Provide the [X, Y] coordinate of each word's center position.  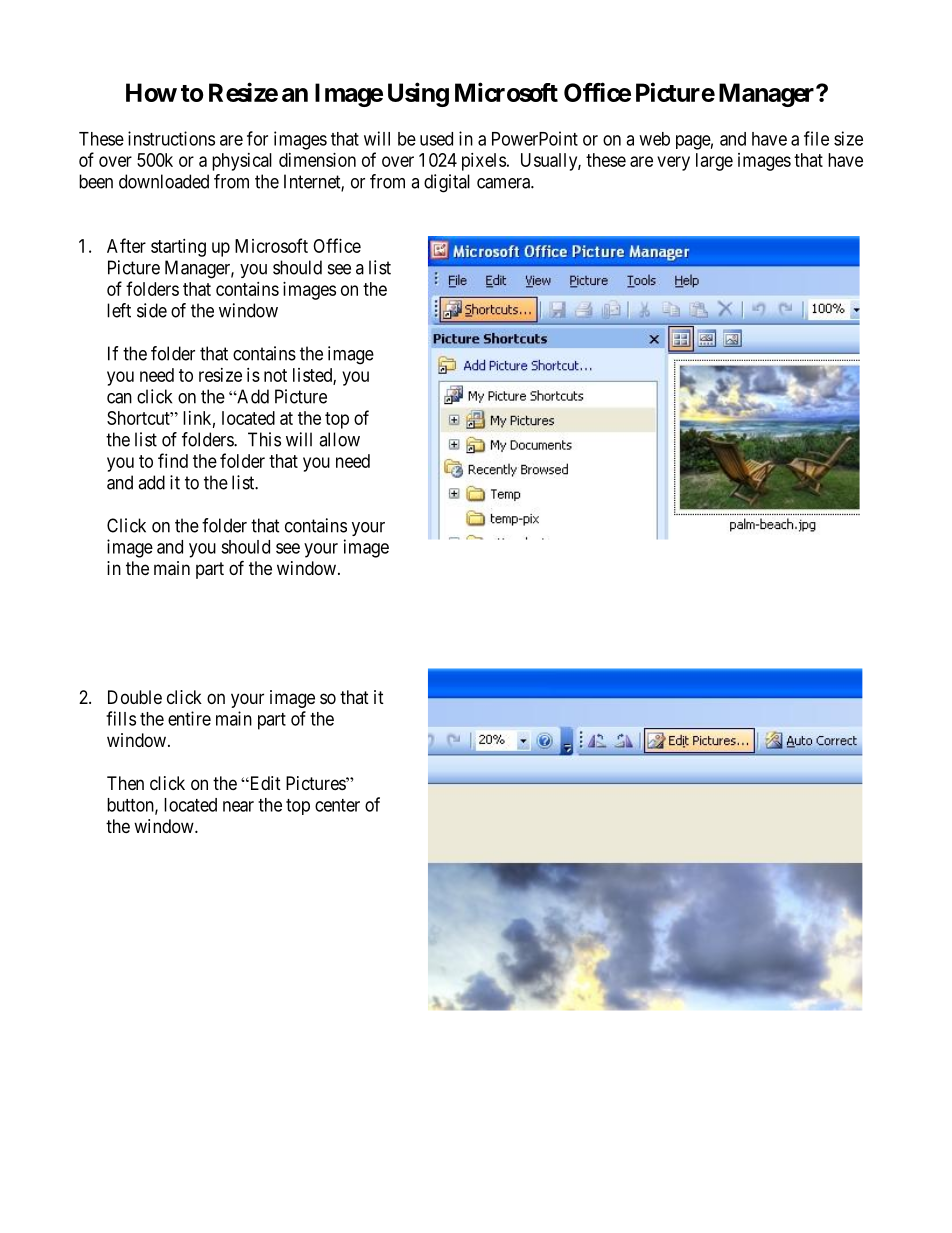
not [275, 375]
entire [189, 718]
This [264, 439]
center [337, 805]
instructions [171, 138]
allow [339, 439]
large [714, 162]
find [173, 460]
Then [125, 783]
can [119, 398]
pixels [484, 162]
